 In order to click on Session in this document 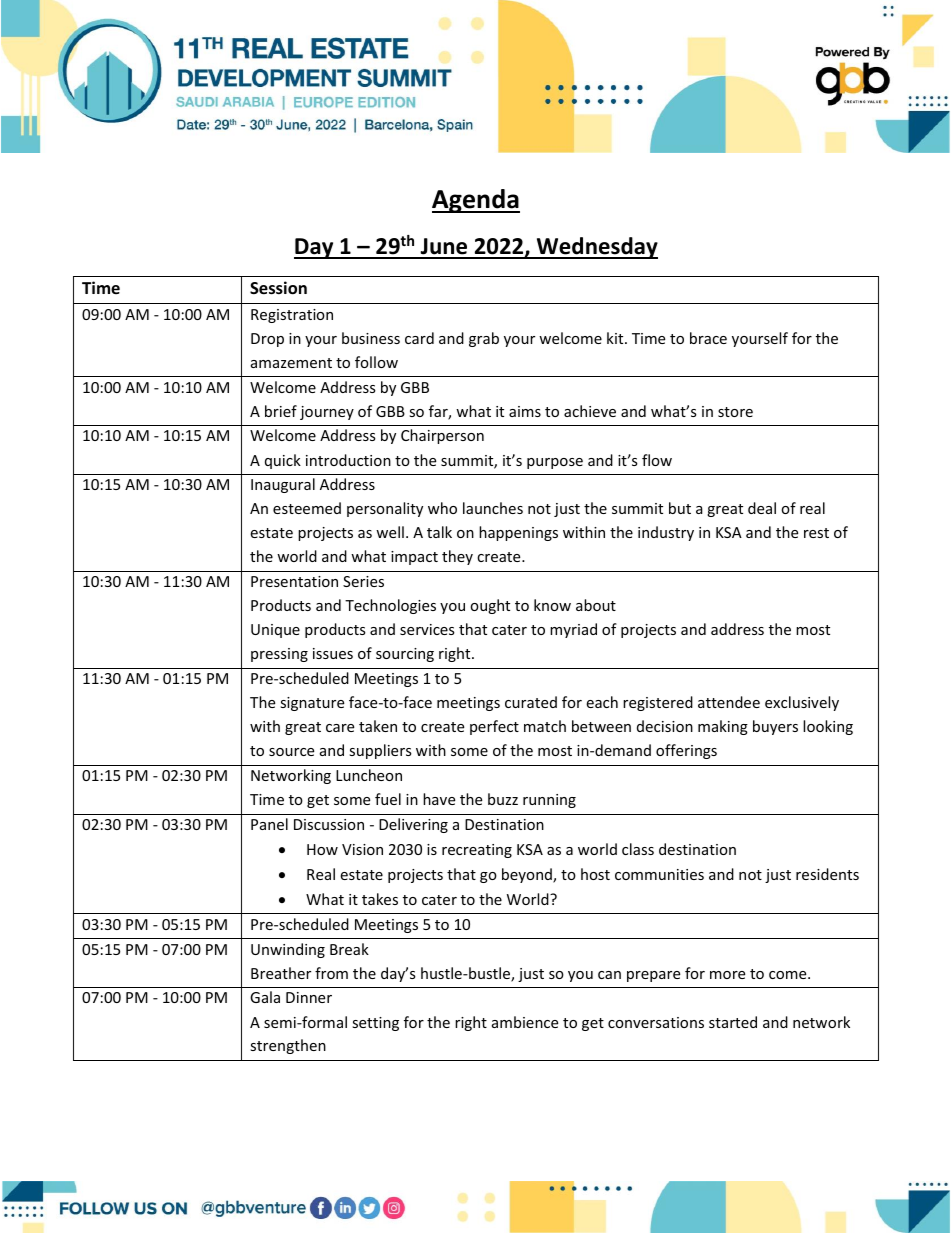, I will do `click(278, 288)`.
